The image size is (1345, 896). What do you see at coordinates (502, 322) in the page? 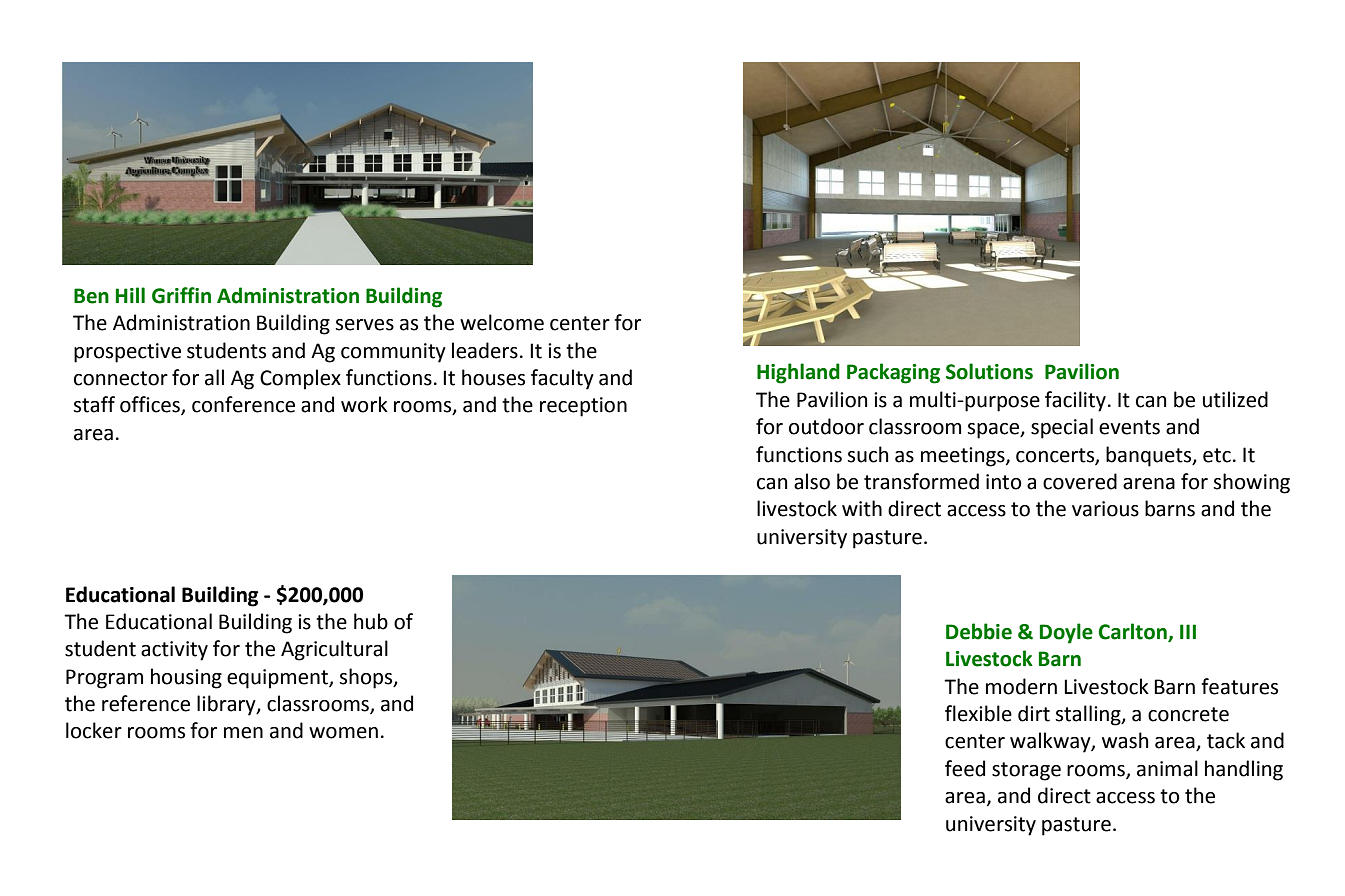
I see `welcome` at bounding box center [502, 322].
